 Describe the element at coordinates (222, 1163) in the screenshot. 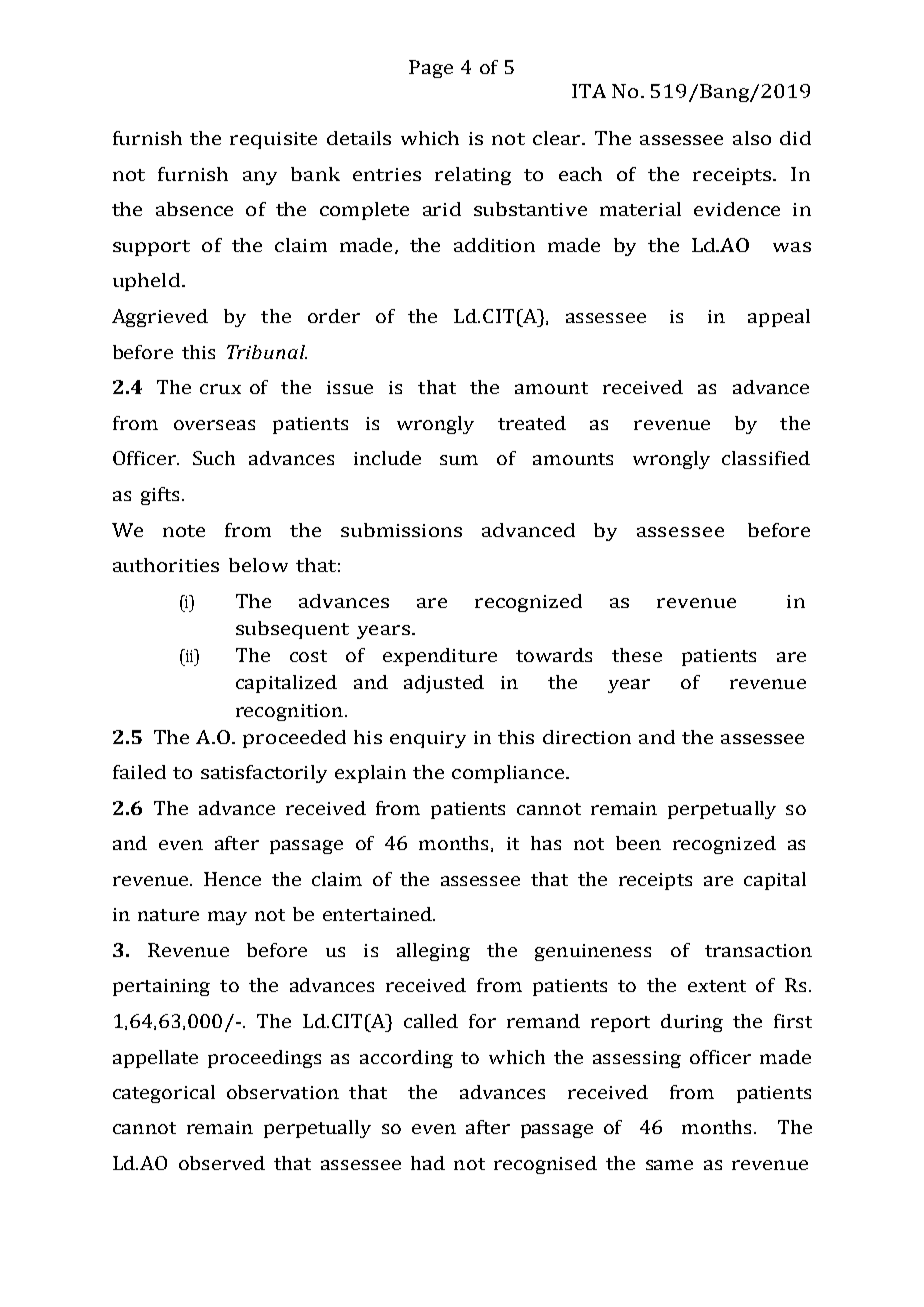

I see `observed` at that location.
